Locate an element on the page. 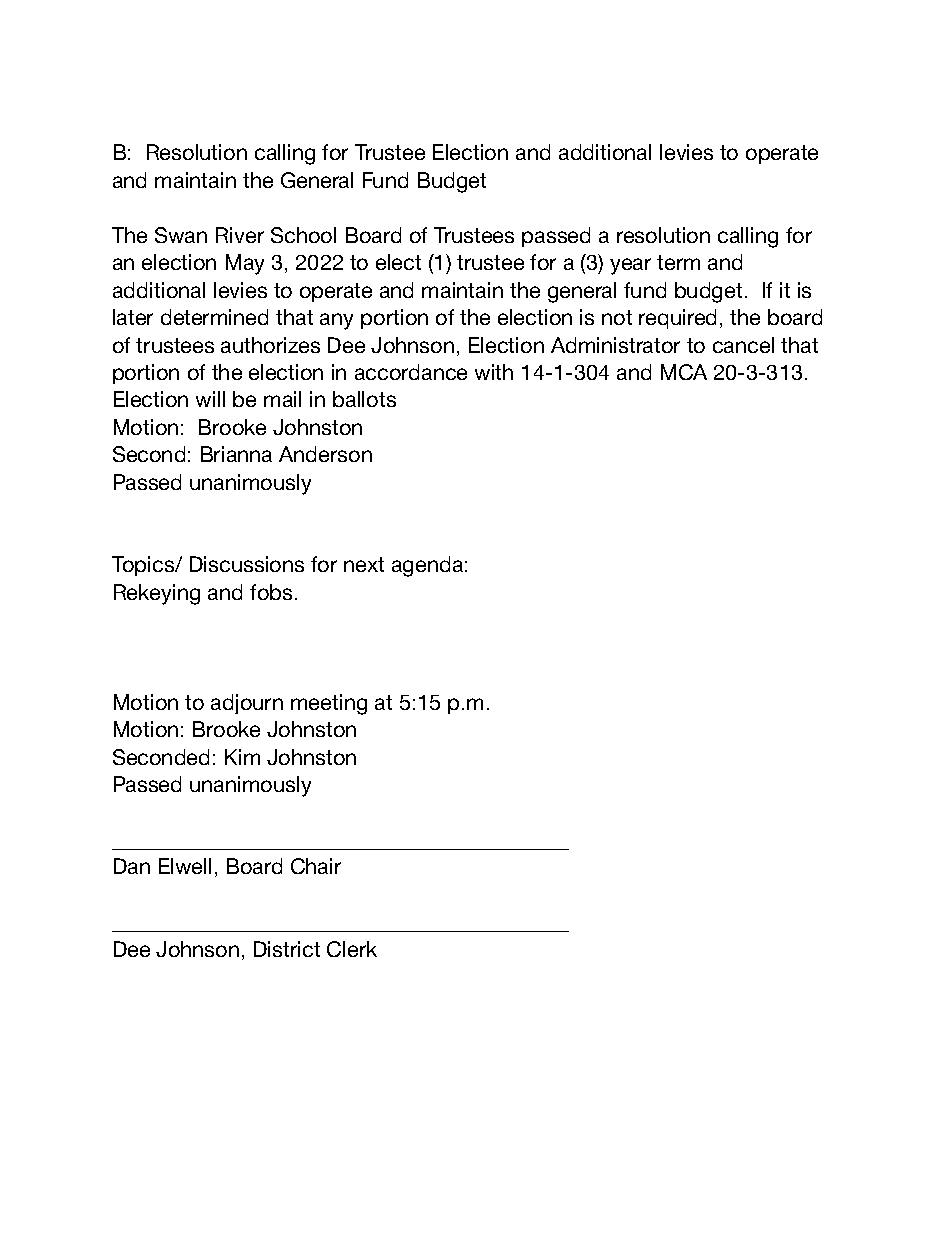  Kim is located at coordinates (242, 757).
